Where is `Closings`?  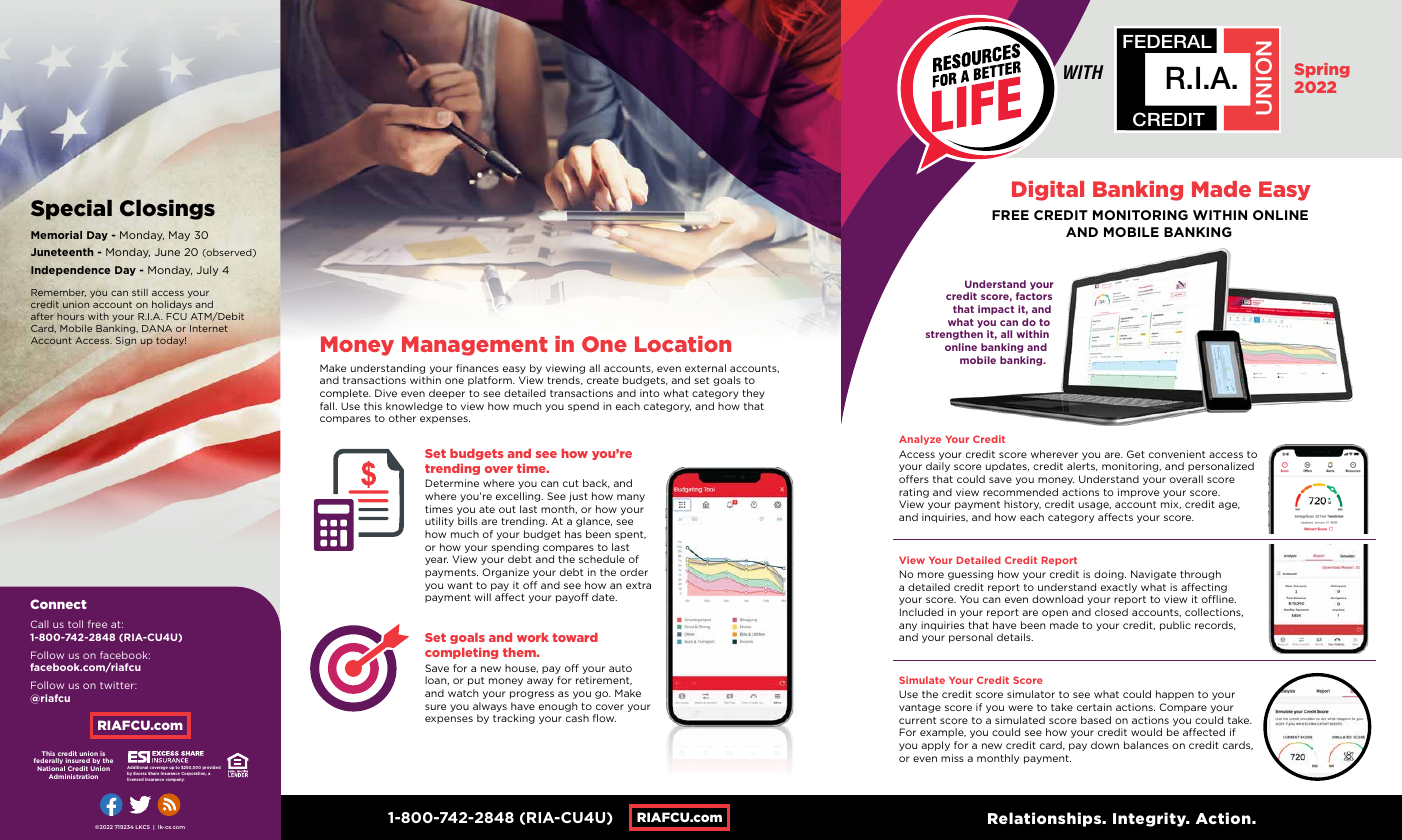 Closings is located at coordinates (167, 210).
